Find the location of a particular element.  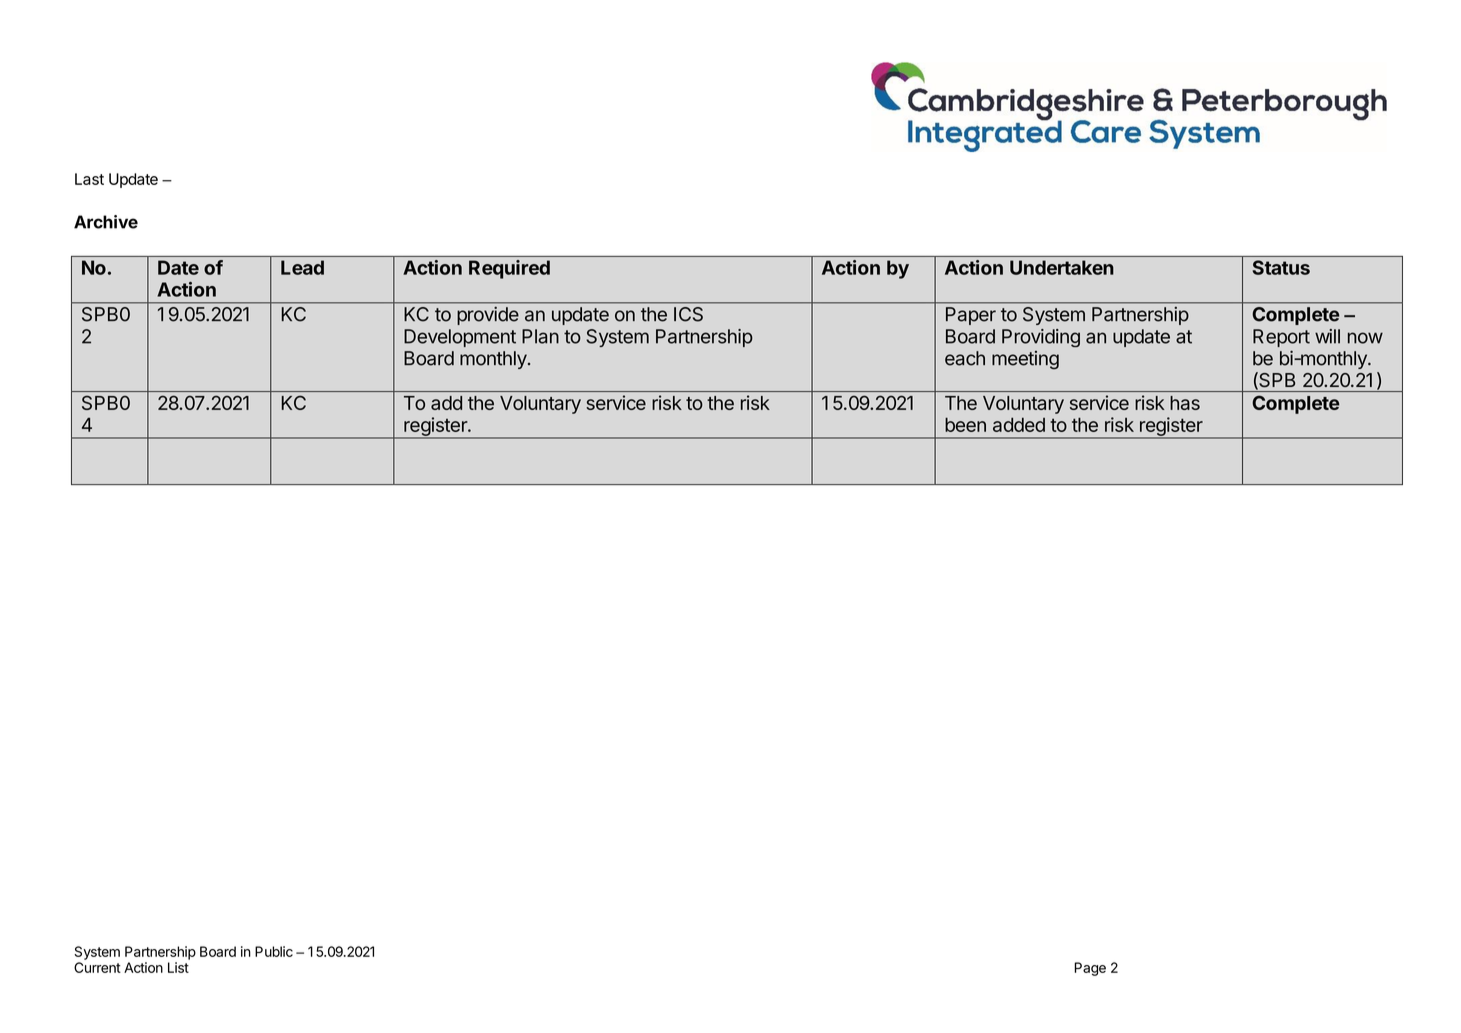

Status is located at coordinates (1281, 267).
